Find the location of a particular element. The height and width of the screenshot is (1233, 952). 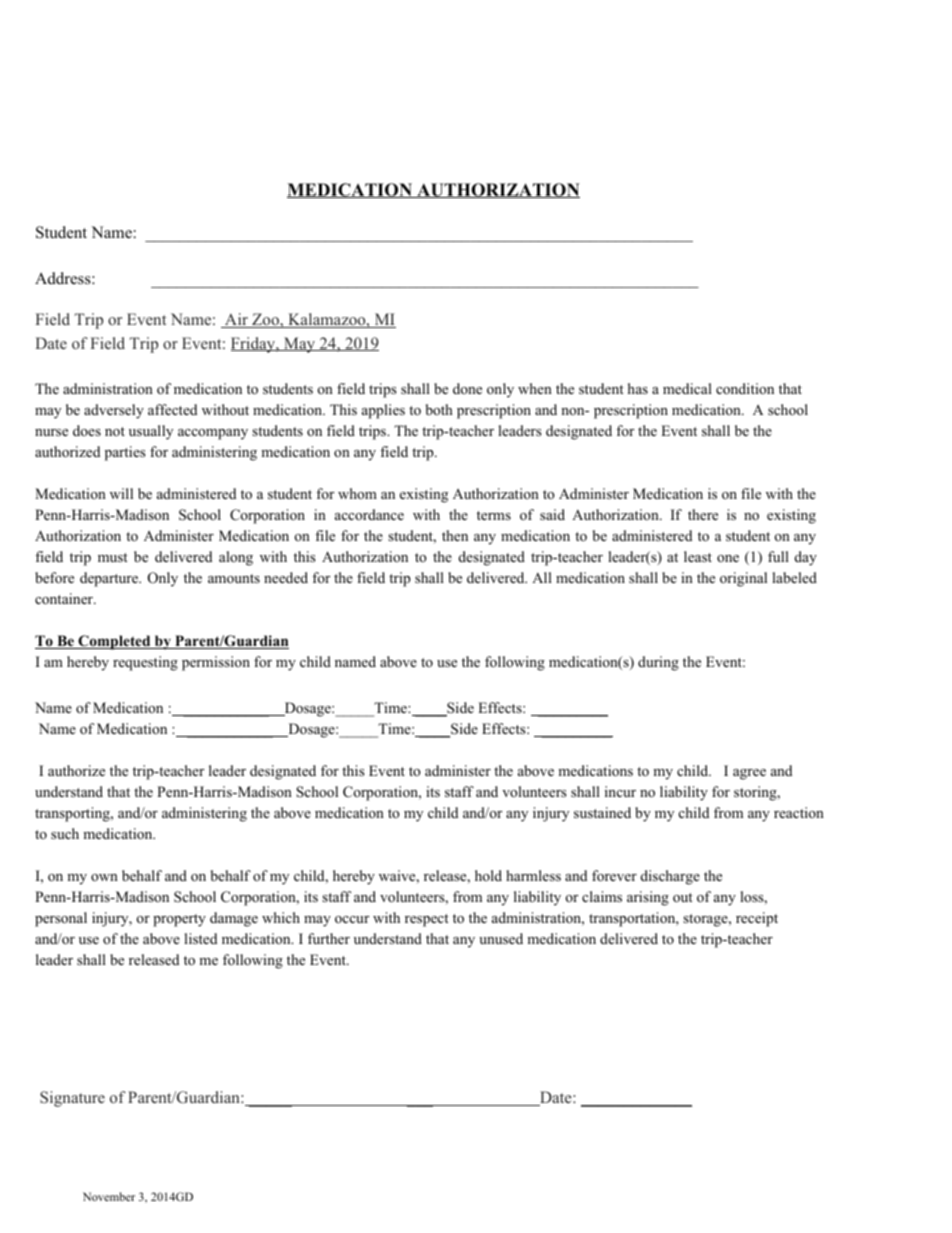

agree is located at coordinates (749, 774).
